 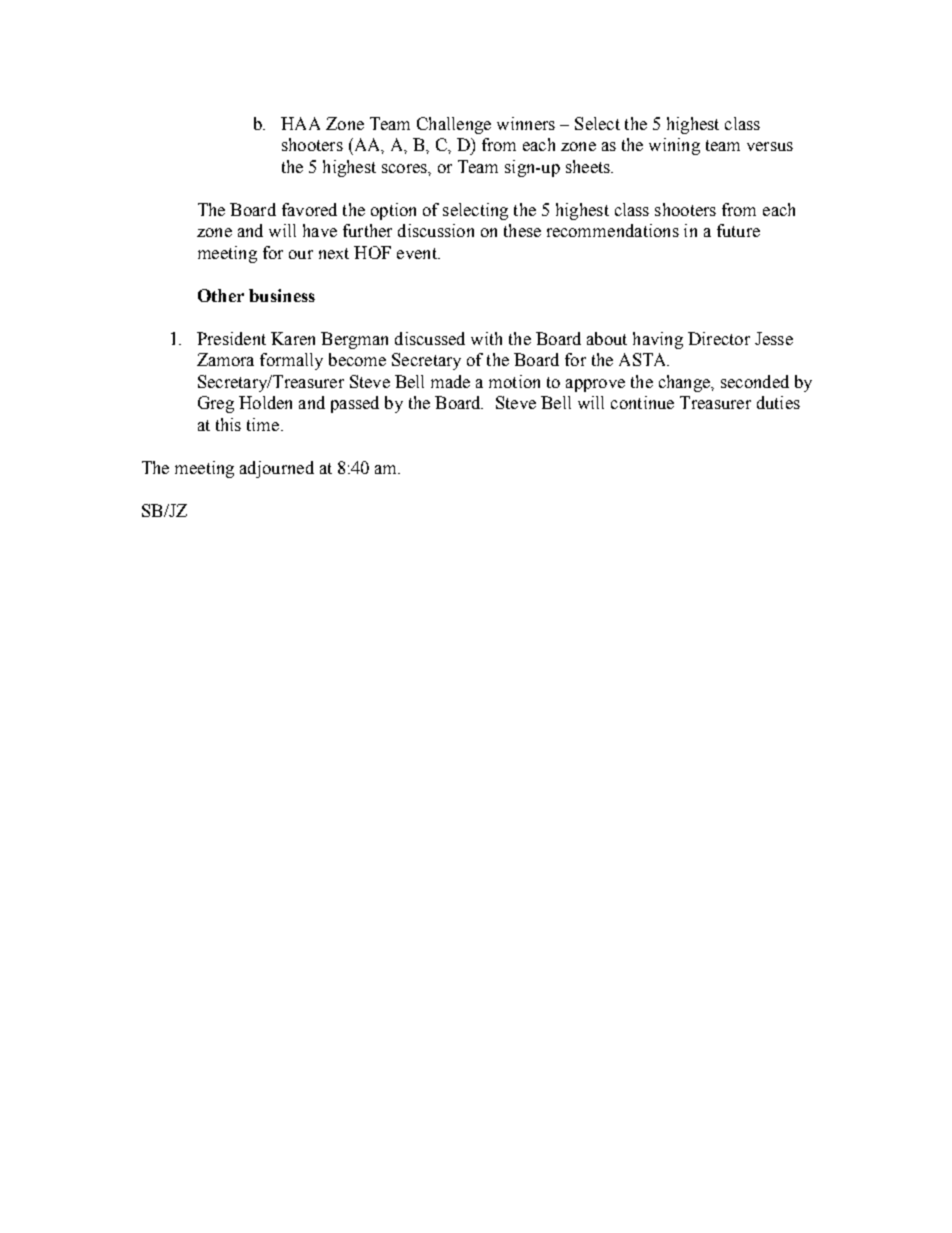 I want to click on recommendations, so click(x=613, y=230).
